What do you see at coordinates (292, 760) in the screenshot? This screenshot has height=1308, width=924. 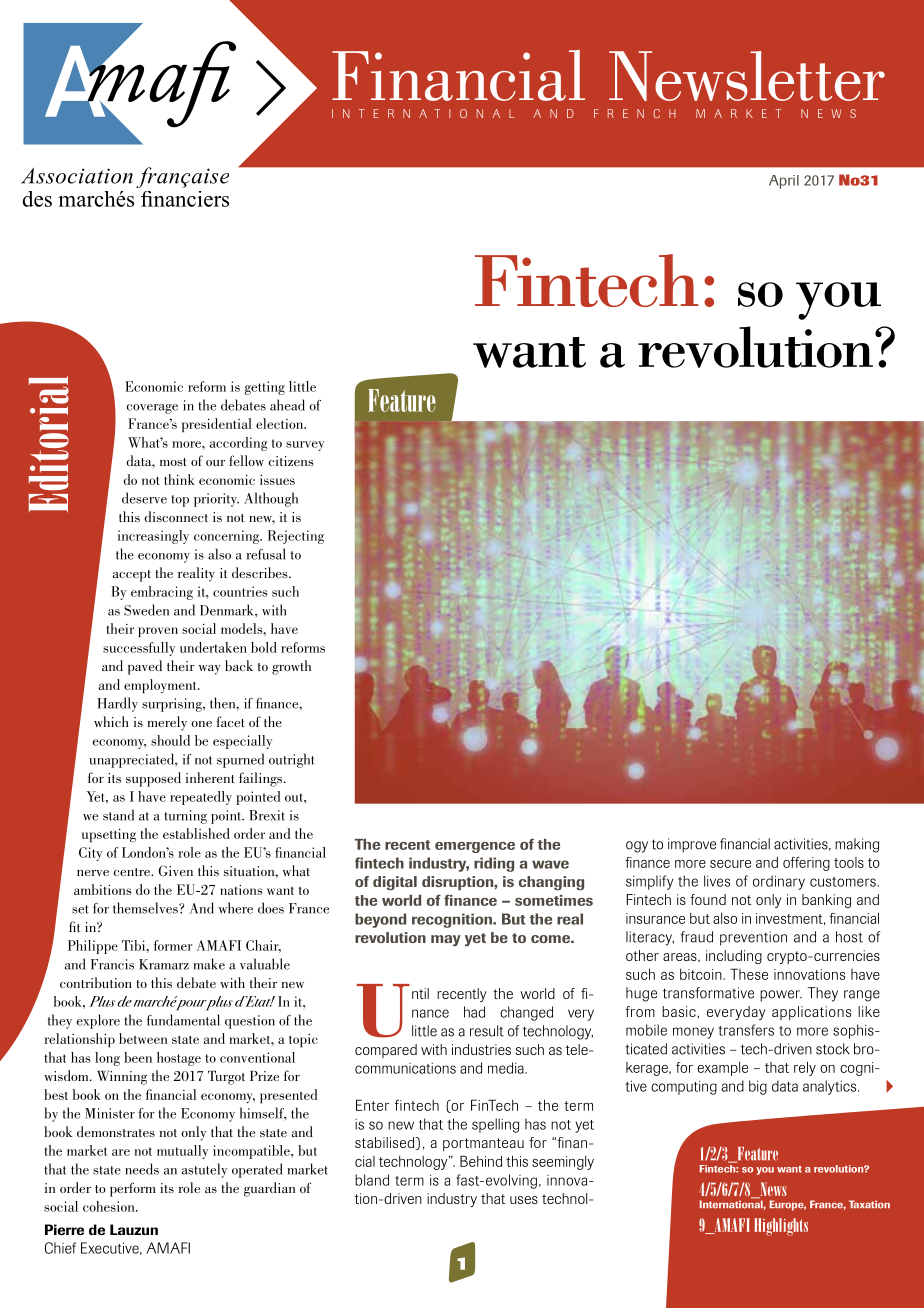 I see `outright` at bounding box center [292, 760].
